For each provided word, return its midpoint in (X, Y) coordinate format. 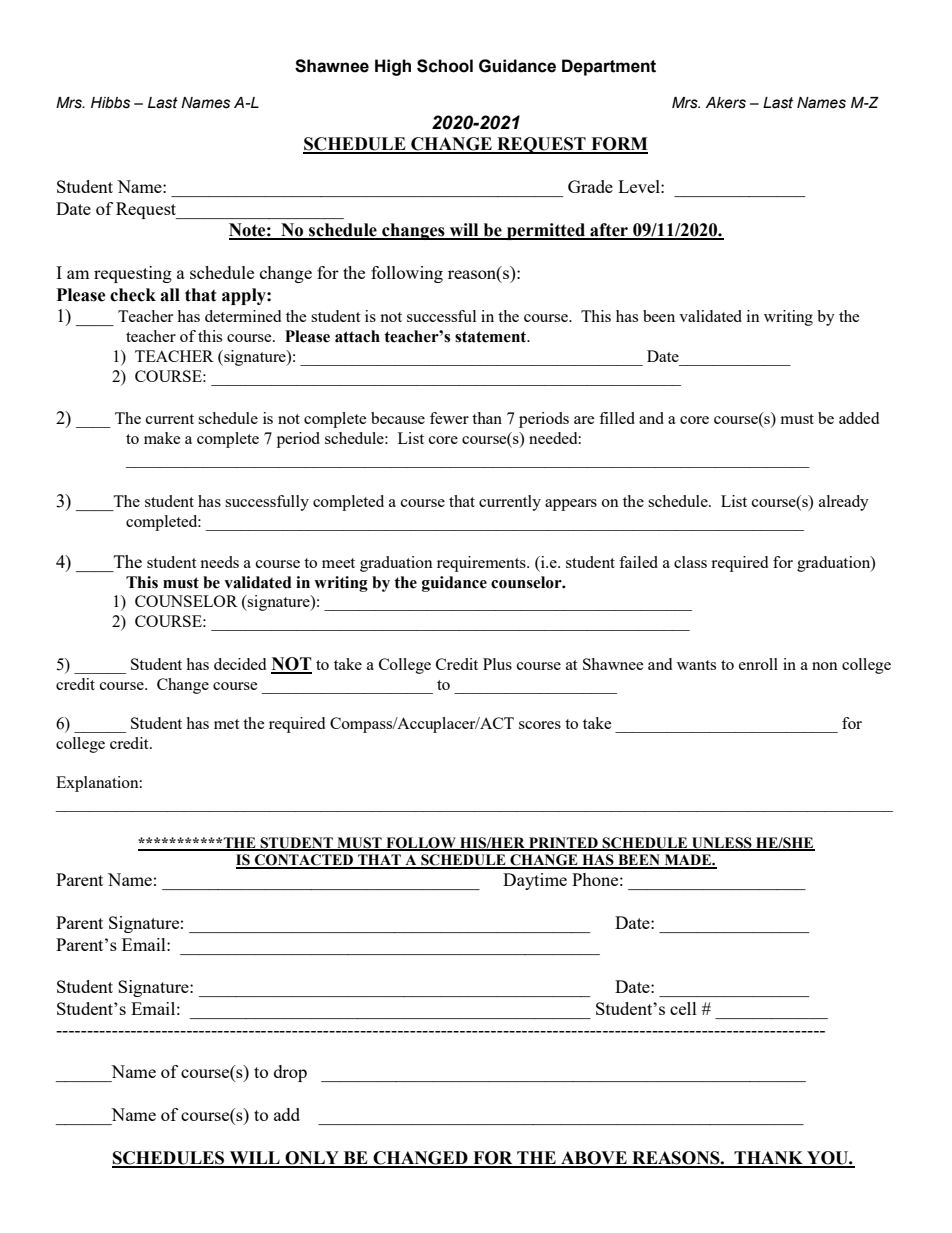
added (859, 418)
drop (290, 1073)
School (445, 66)
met (226, 724)
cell (683, 1008)
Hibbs (110, 103)
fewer (449, 418)
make (162, 438)
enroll (758, 664)
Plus (497, 664)
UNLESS (722, 843)
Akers (726, 103)
